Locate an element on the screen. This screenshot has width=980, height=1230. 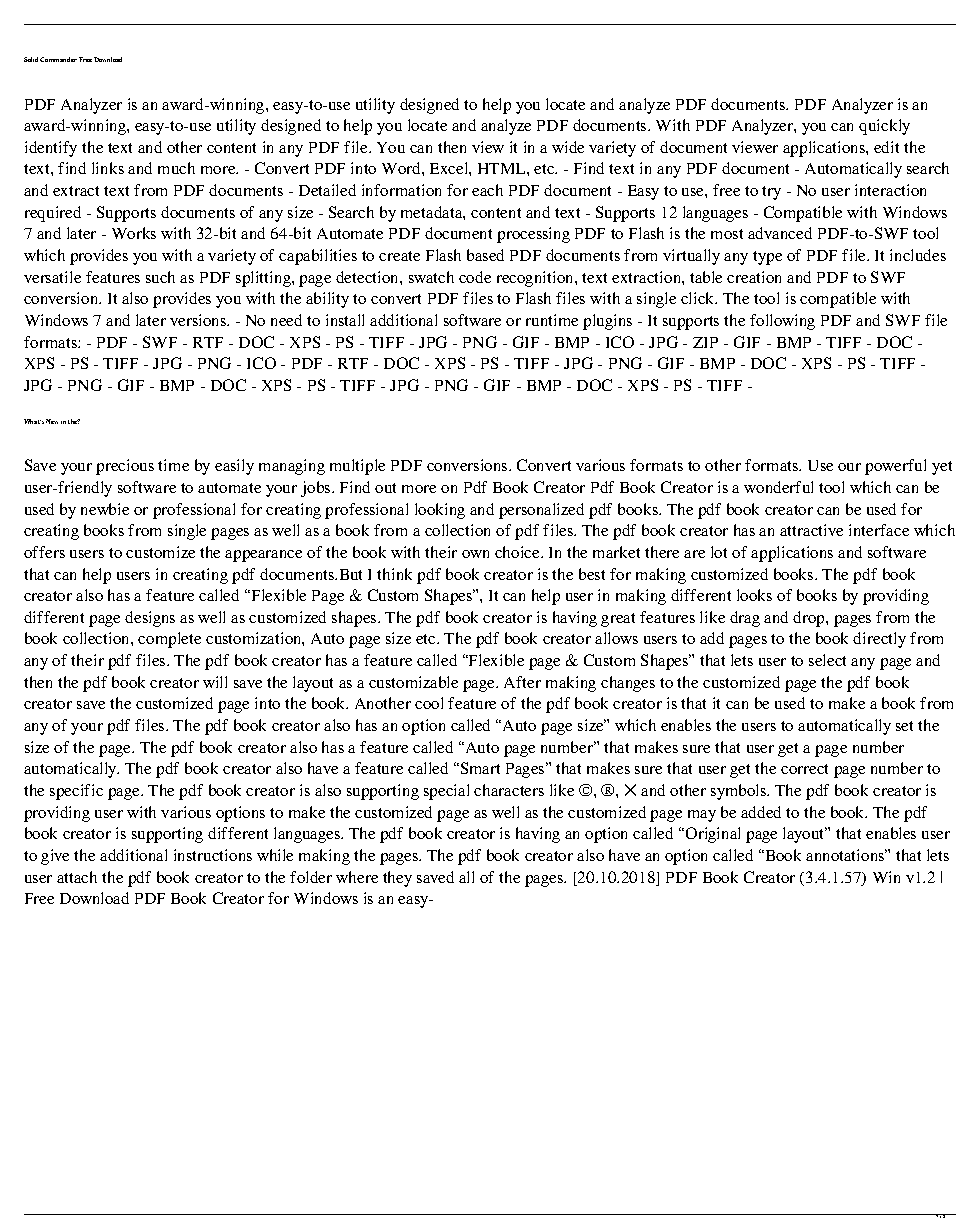
annotations is located at coordinates (846, 855).
